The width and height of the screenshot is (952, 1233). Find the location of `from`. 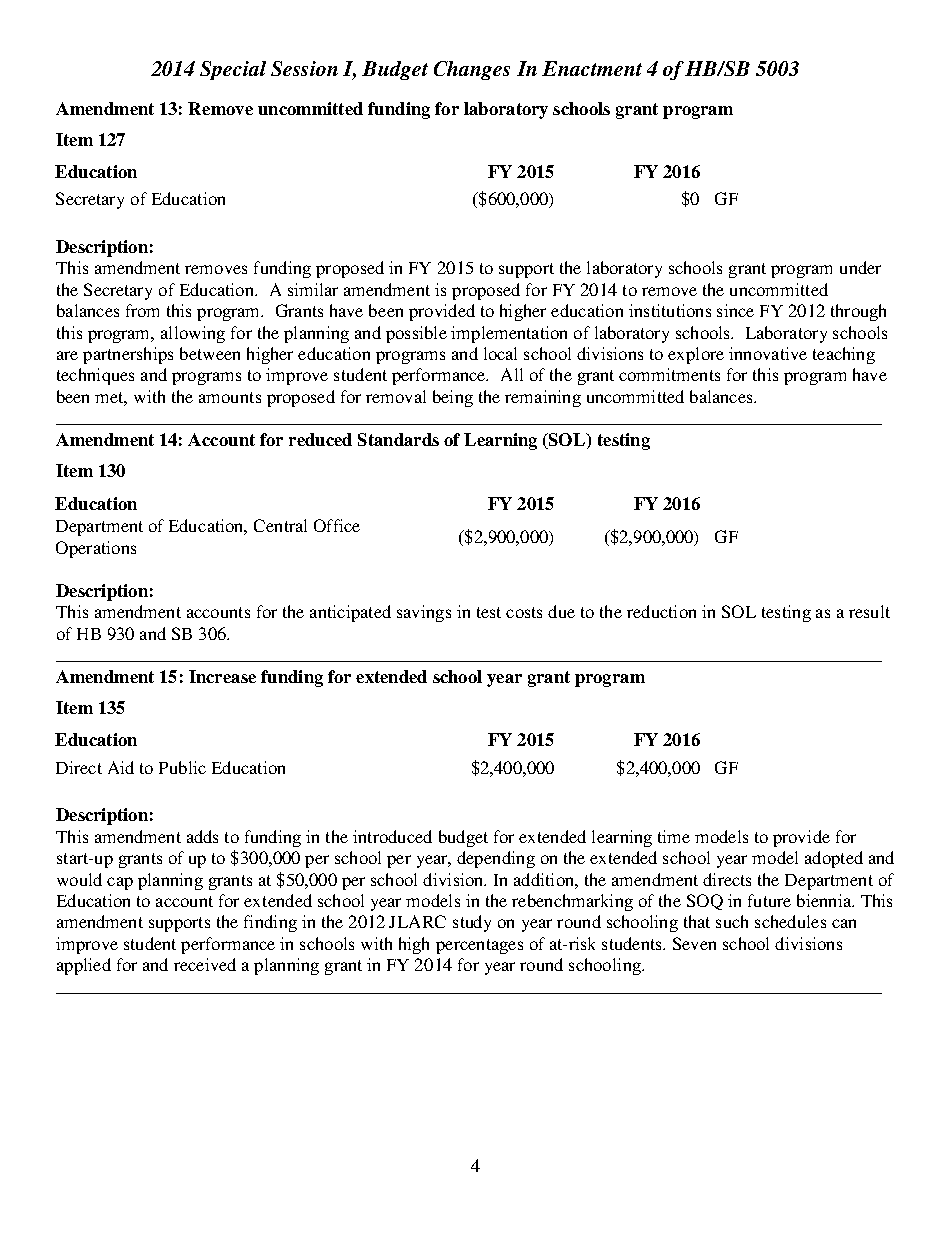

from is located at coordinates (142, 310).
